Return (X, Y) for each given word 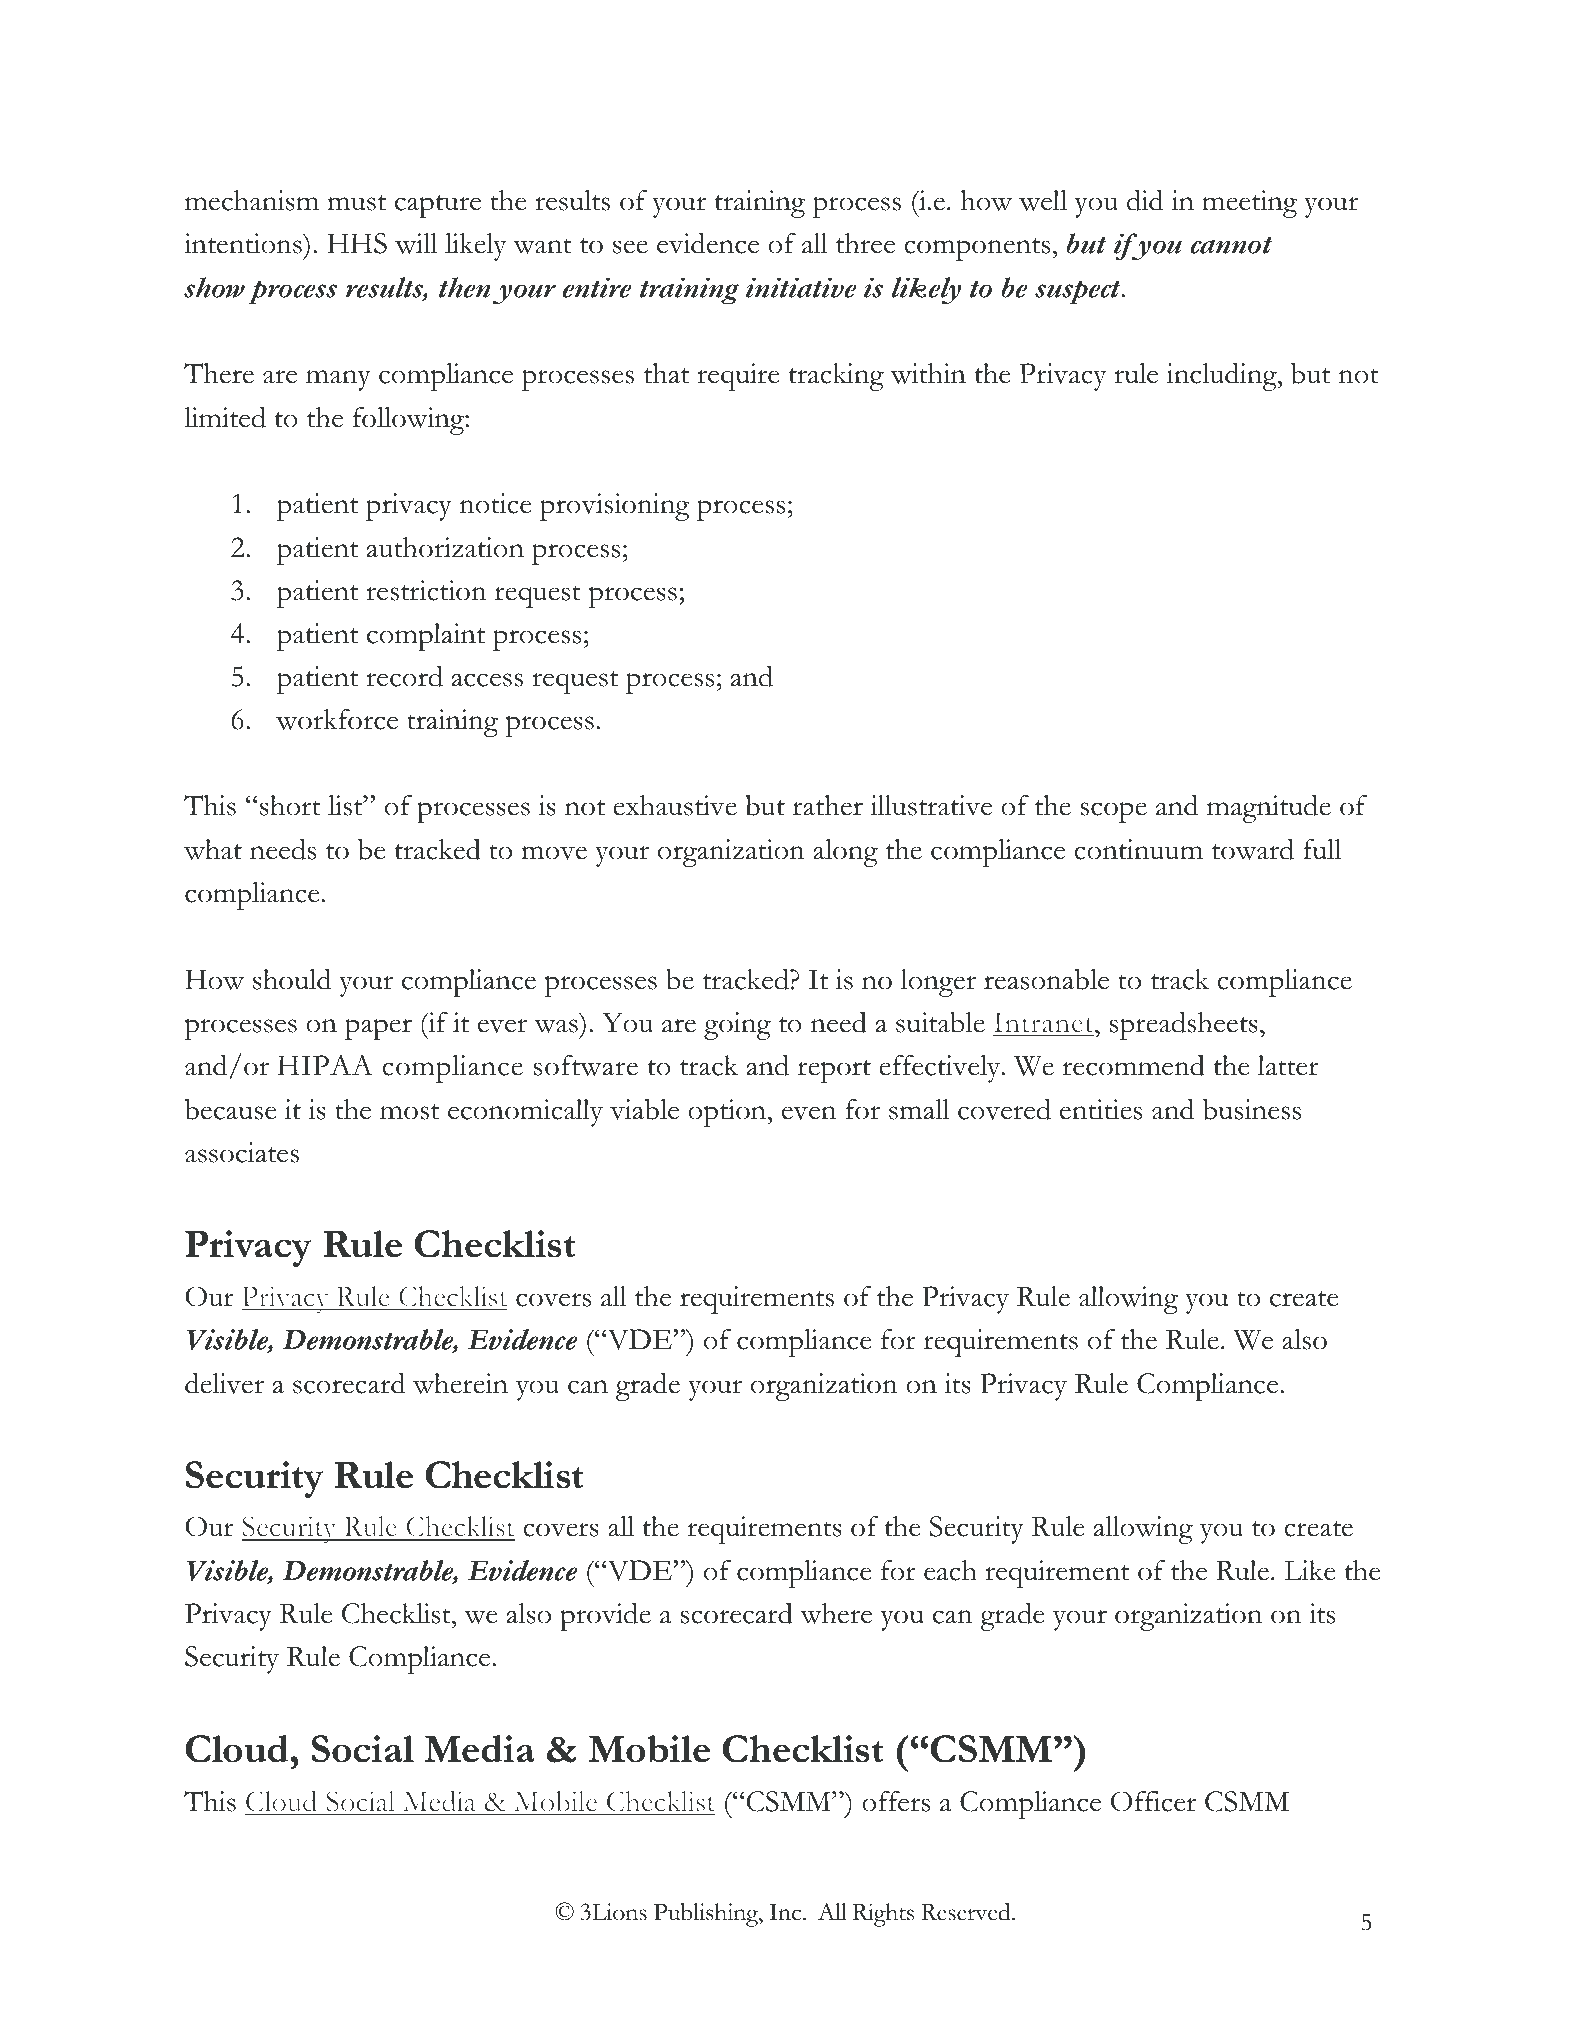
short (290, 805)
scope (1113, 812)
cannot (1231, 245)
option (728, 1113)
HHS (357, 243)
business (1252, 1109)
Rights (883, 1915)
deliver (224, 1383)
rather (828, 805)
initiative (801, 287)
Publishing (707, 1915)
